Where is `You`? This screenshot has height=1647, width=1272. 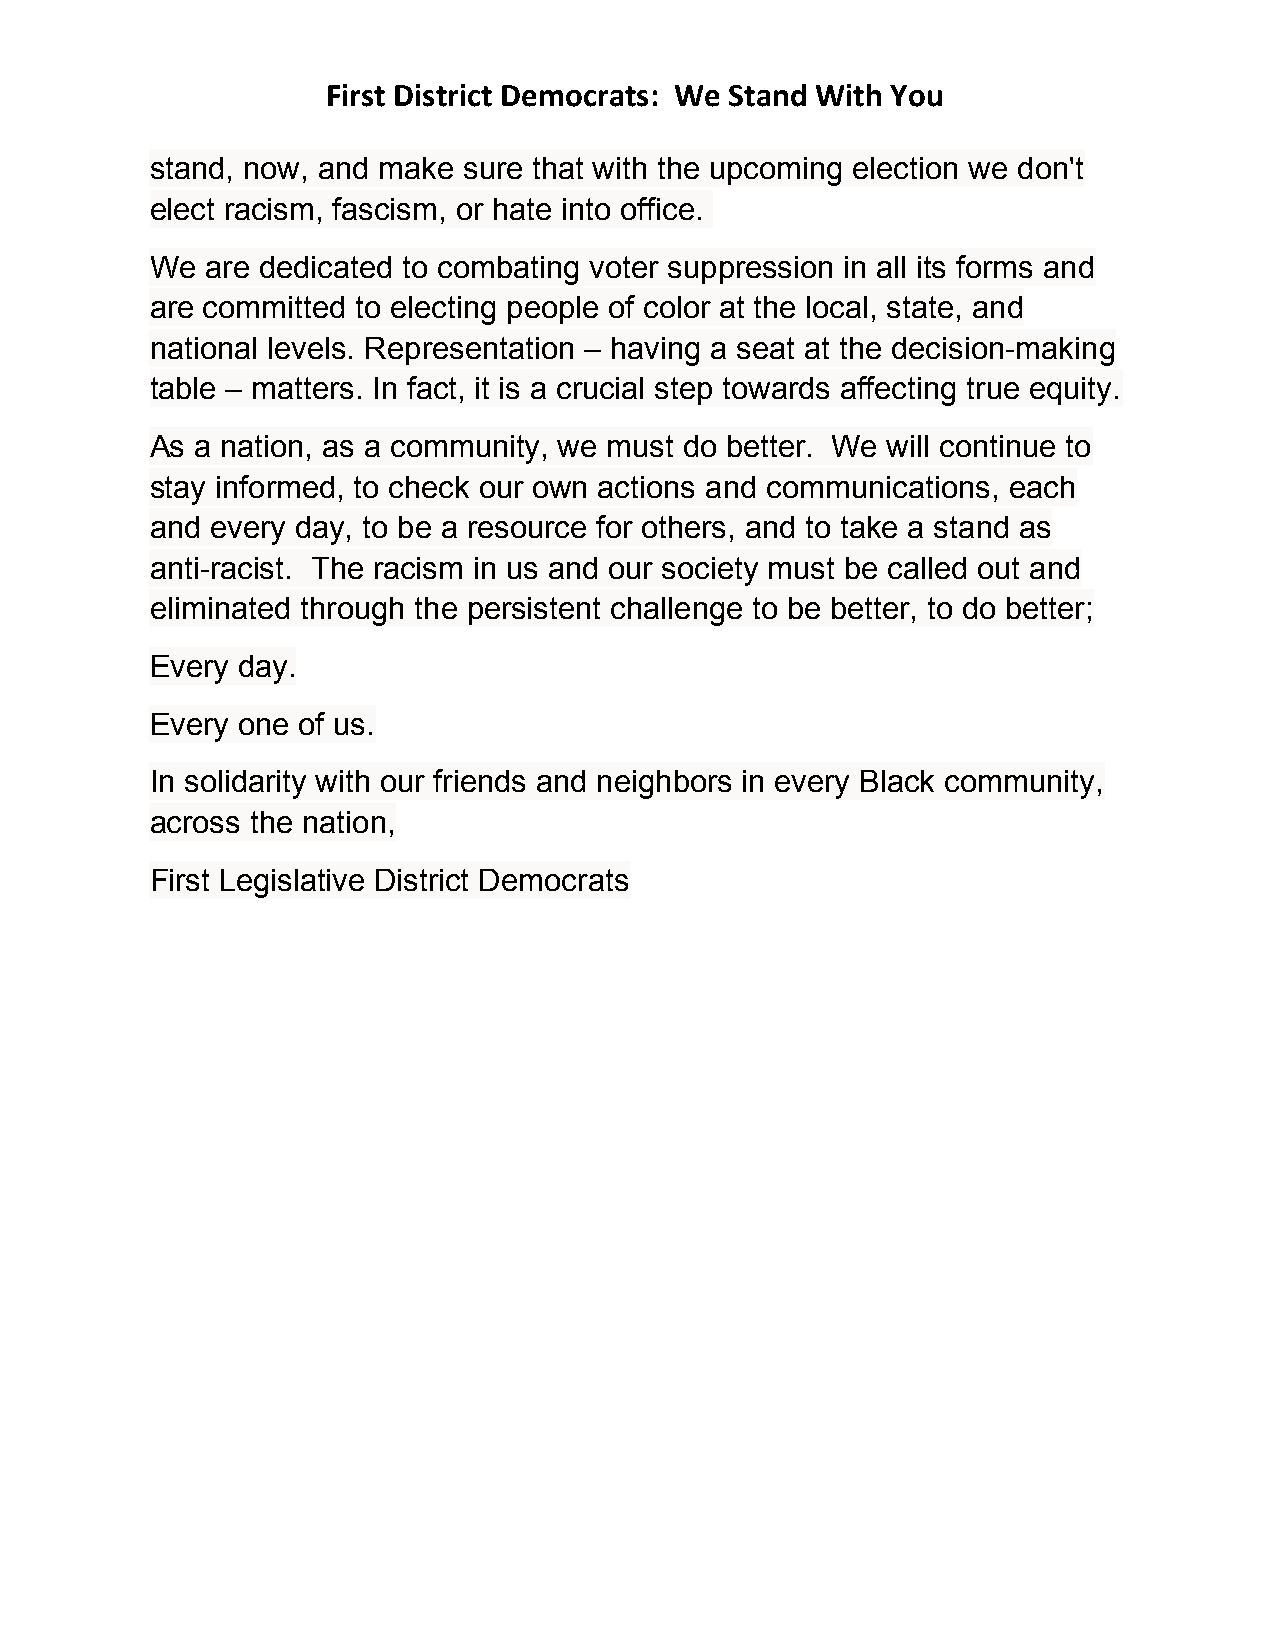 You is located at coordinates (916, 96).
